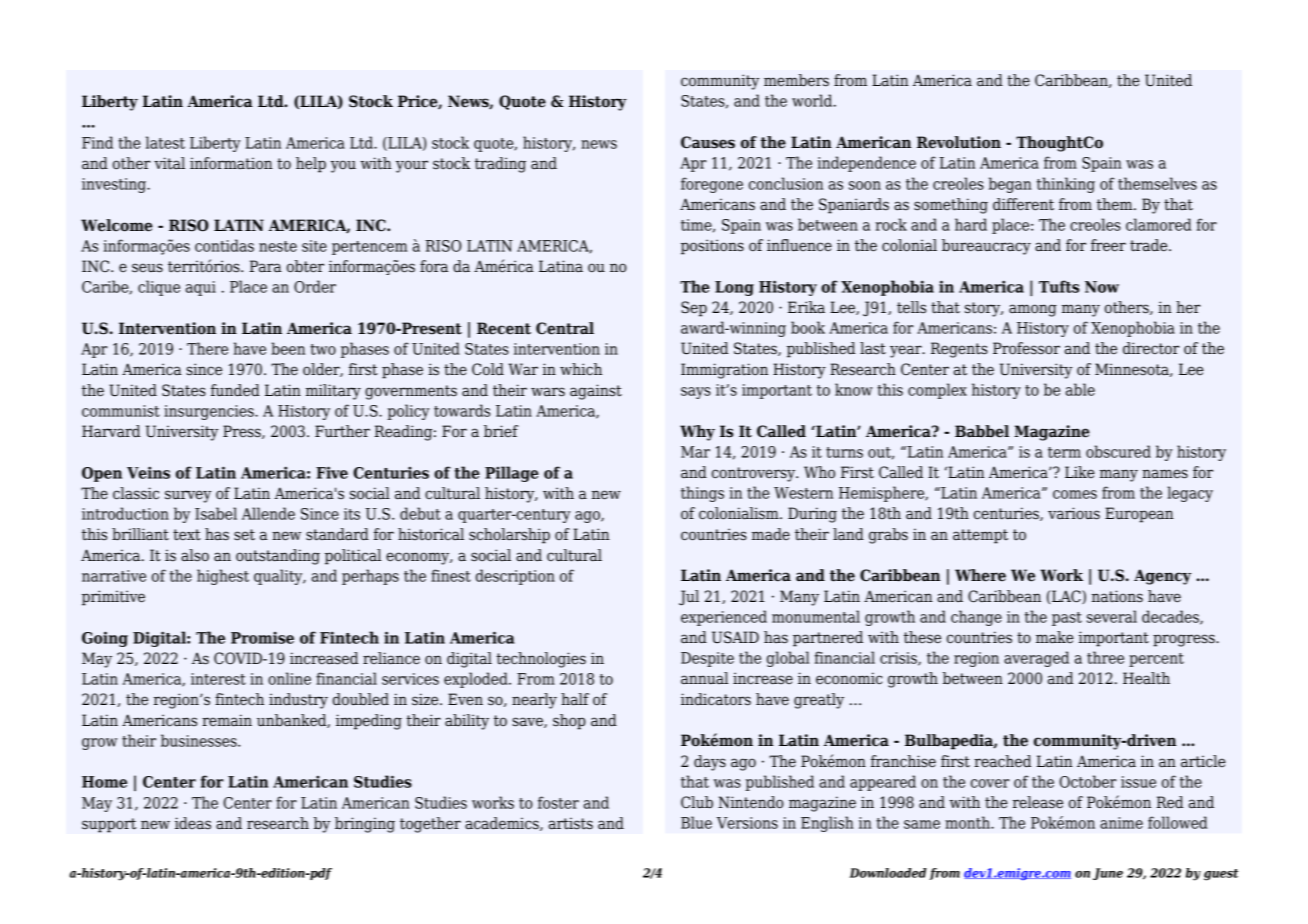  I want to click on Despite, so click(707, 659).
